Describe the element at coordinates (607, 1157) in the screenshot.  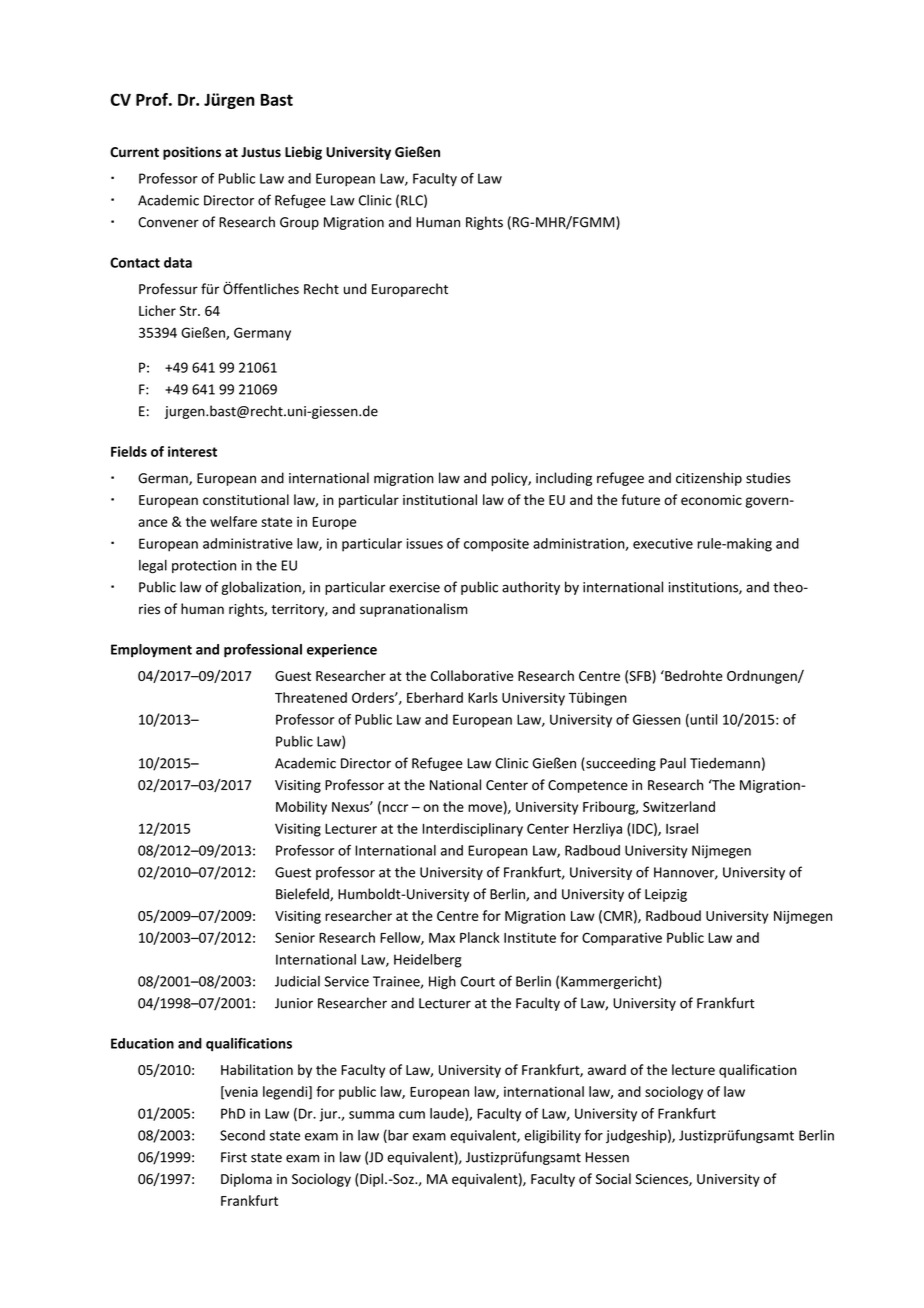
I see `Hessen` at that location.
